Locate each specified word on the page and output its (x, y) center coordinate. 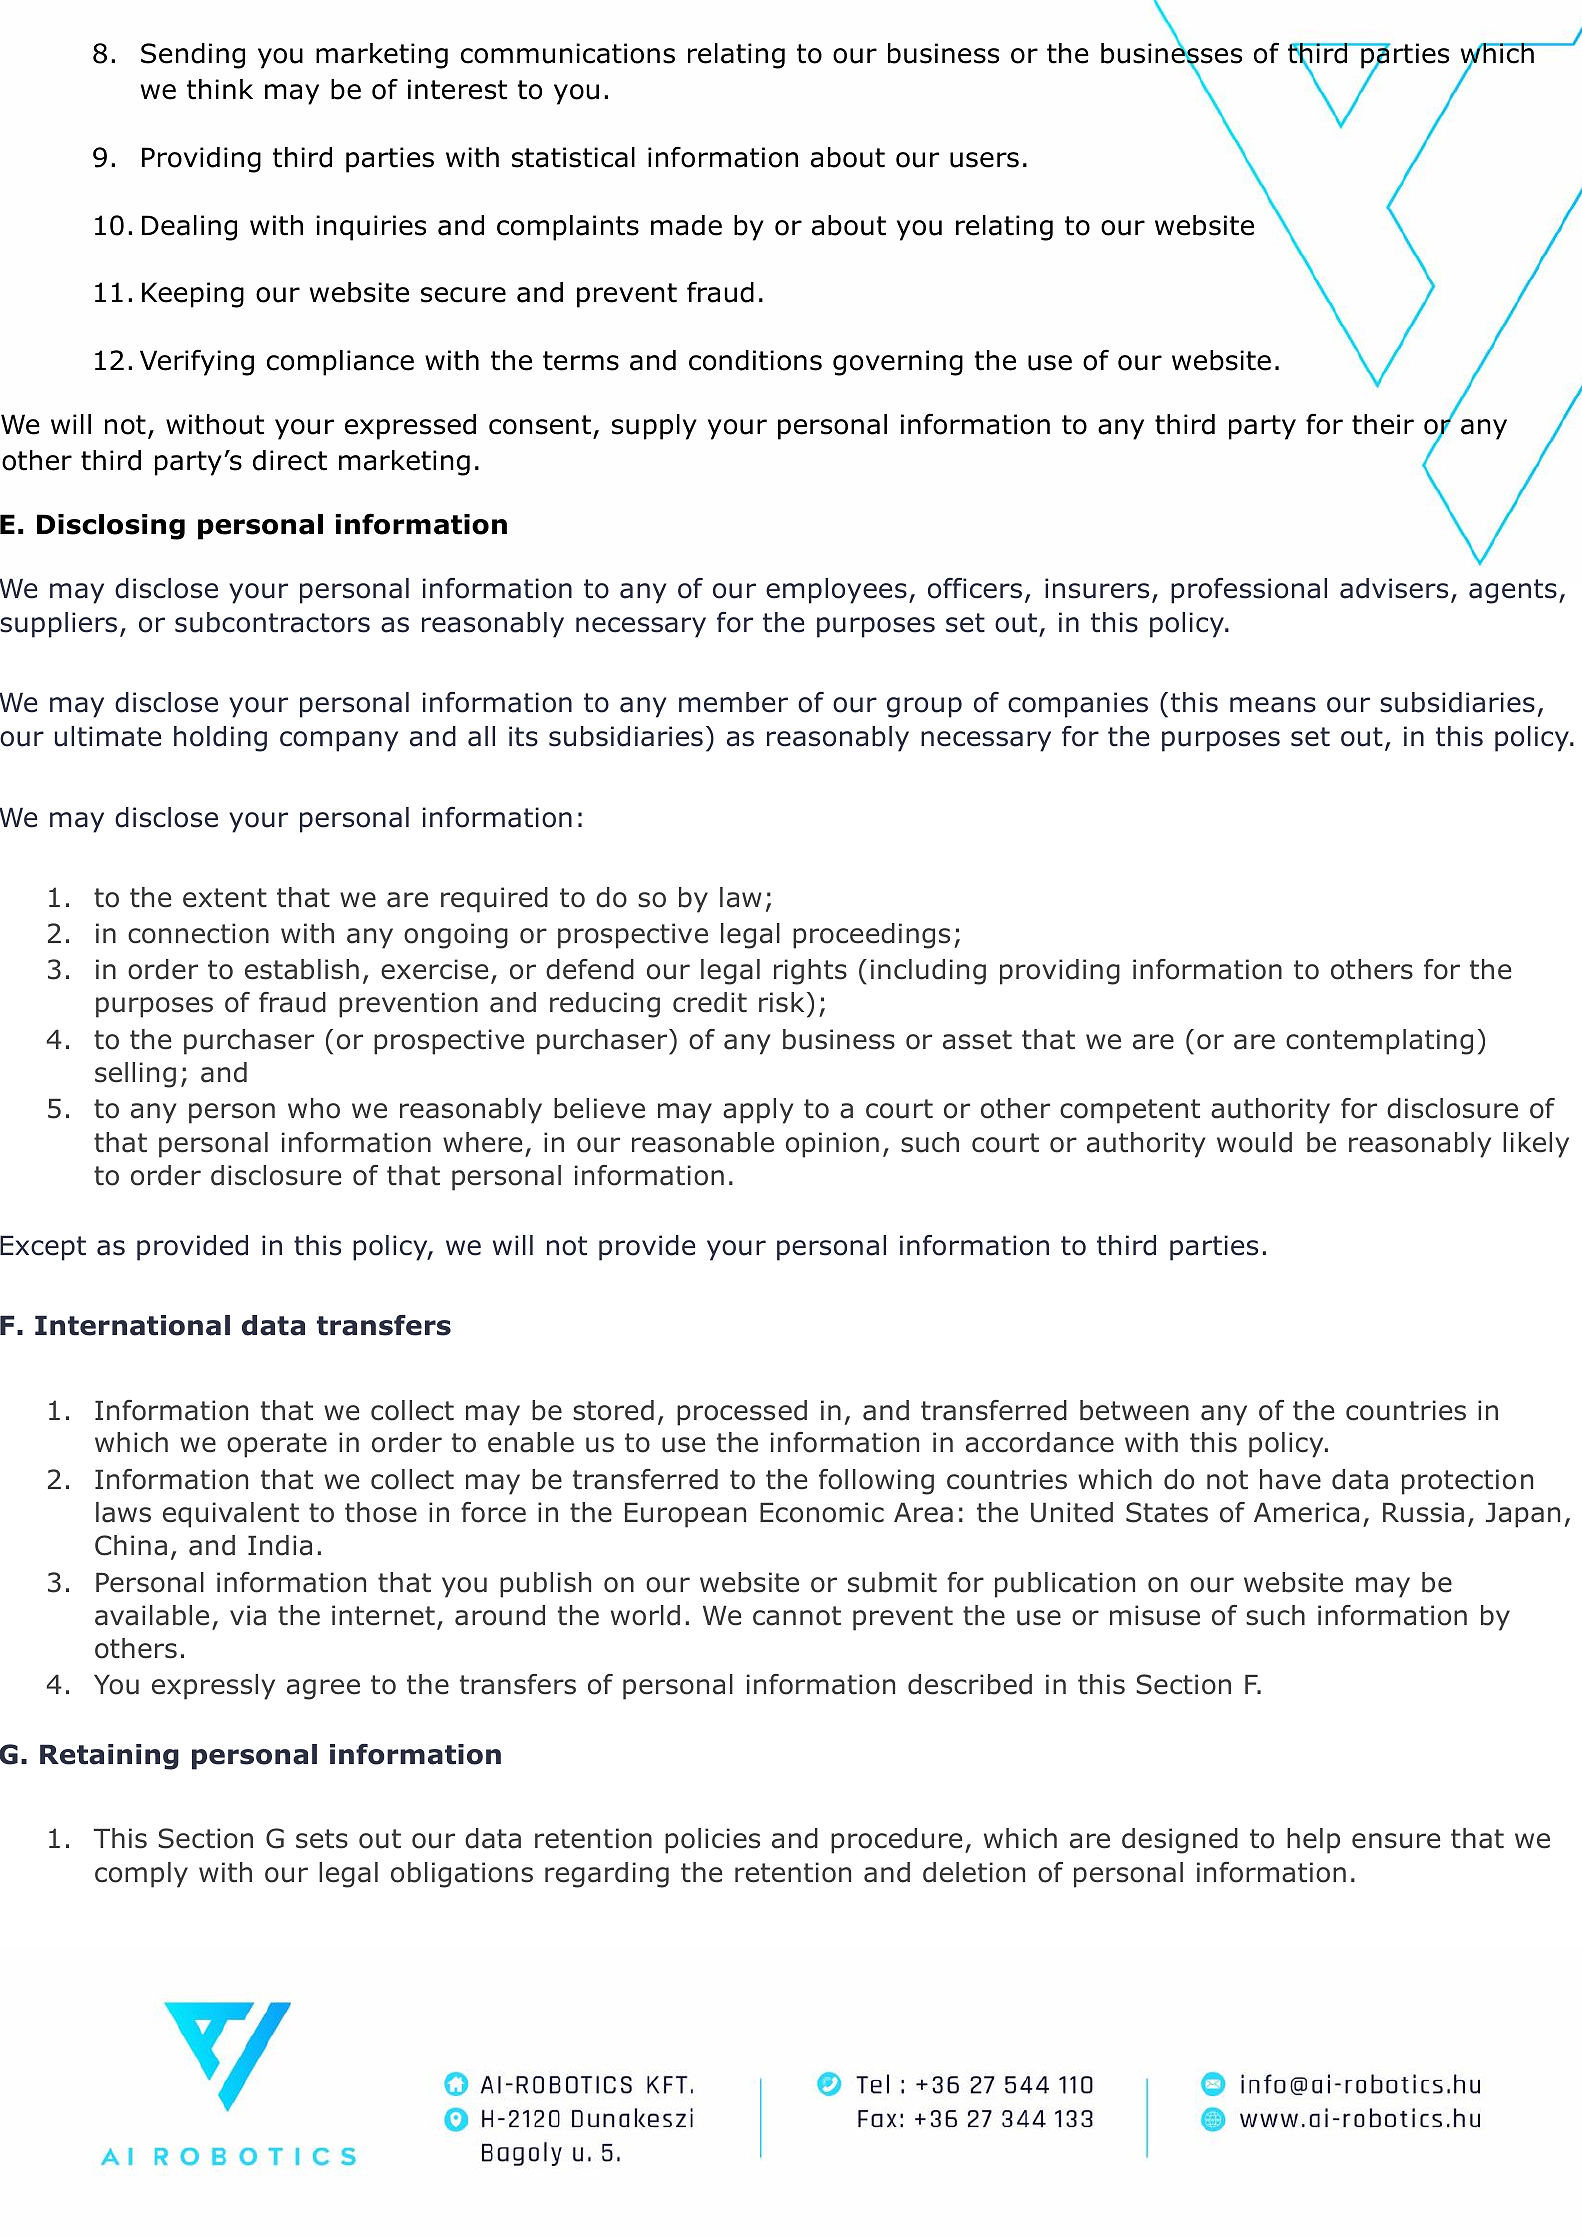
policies (712, 1841)
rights (810, 972)
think (220, 89)
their (1383, 424)
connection (198, 933)
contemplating (1379, 1042)
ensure (1396, 1841)
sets (322, 1839)
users (984, 160)
